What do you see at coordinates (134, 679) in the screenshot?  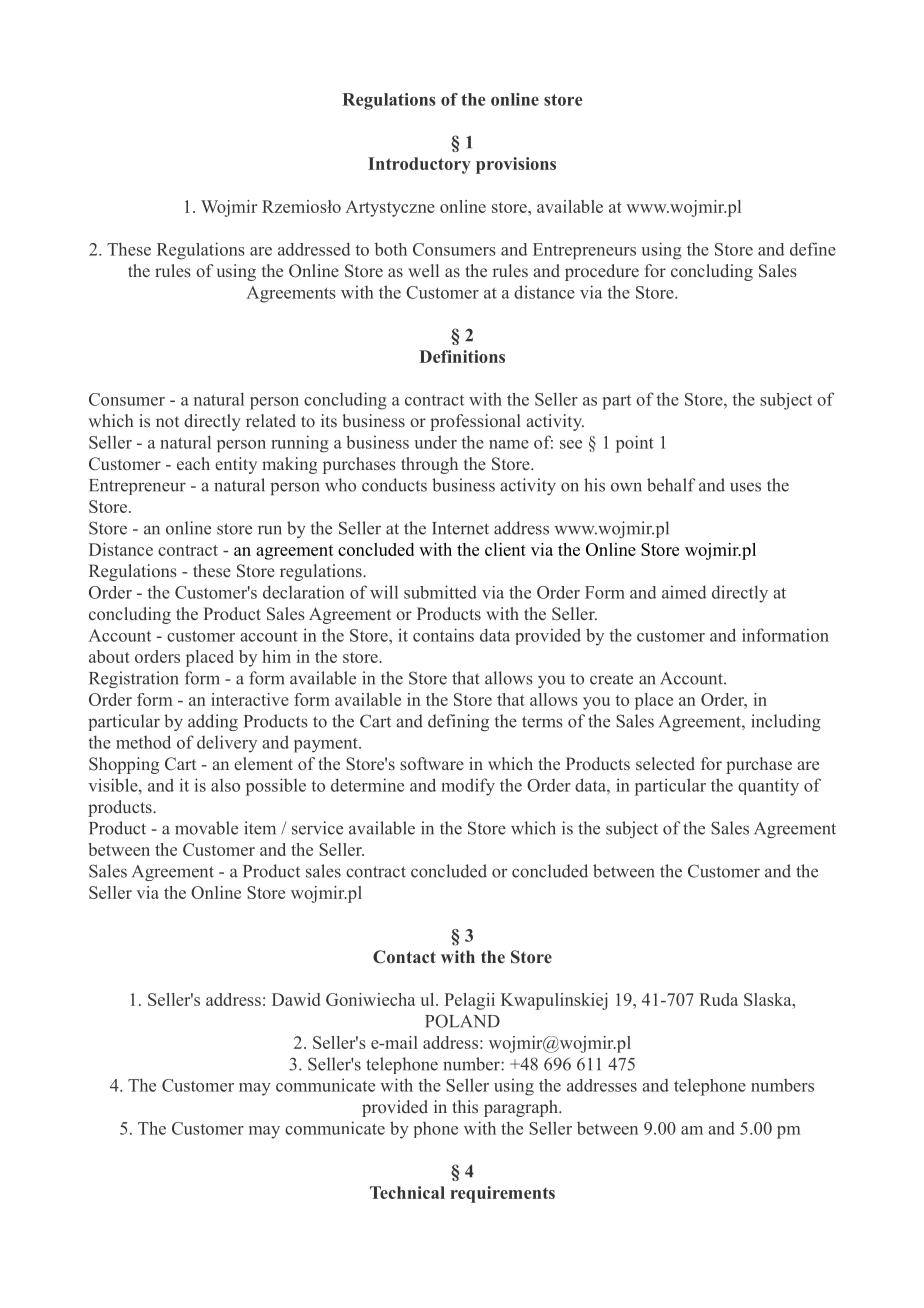 I see `Registration` at bounding box center [134, 679].
